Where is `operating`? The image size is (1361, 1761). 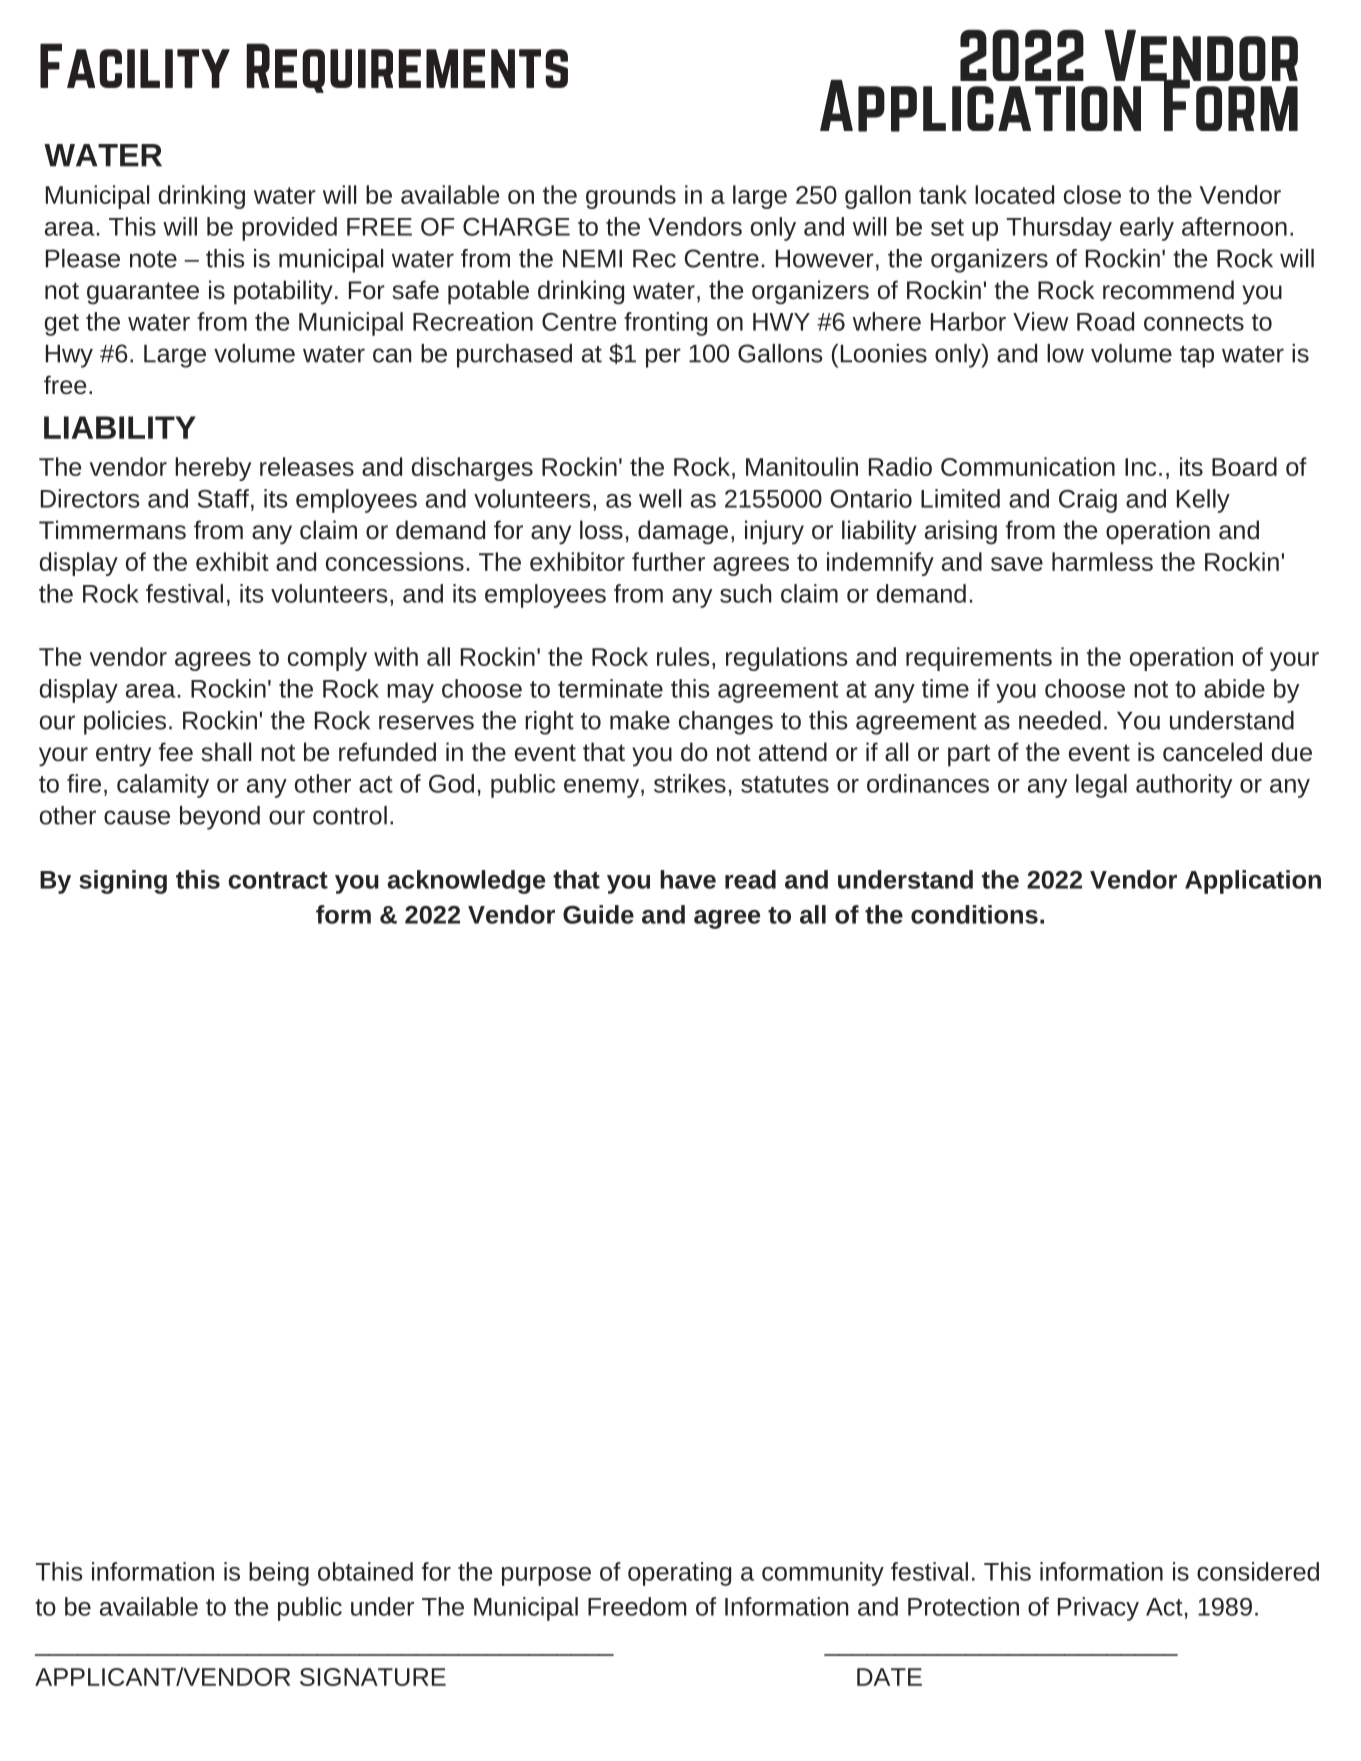
operating is located at coordinates (679, 1574).
